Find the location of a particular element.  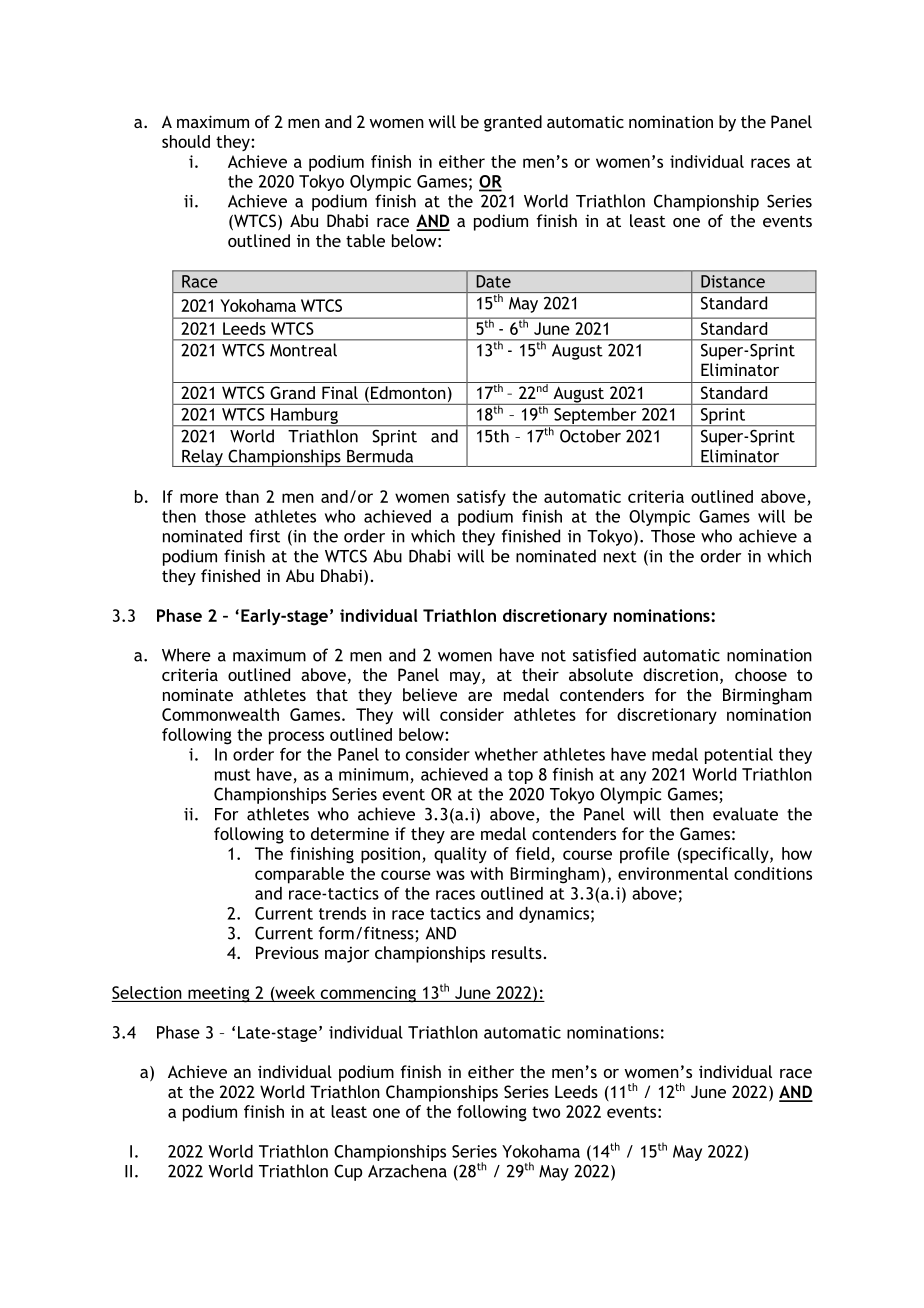

must is located at coordinates (233, 775).
